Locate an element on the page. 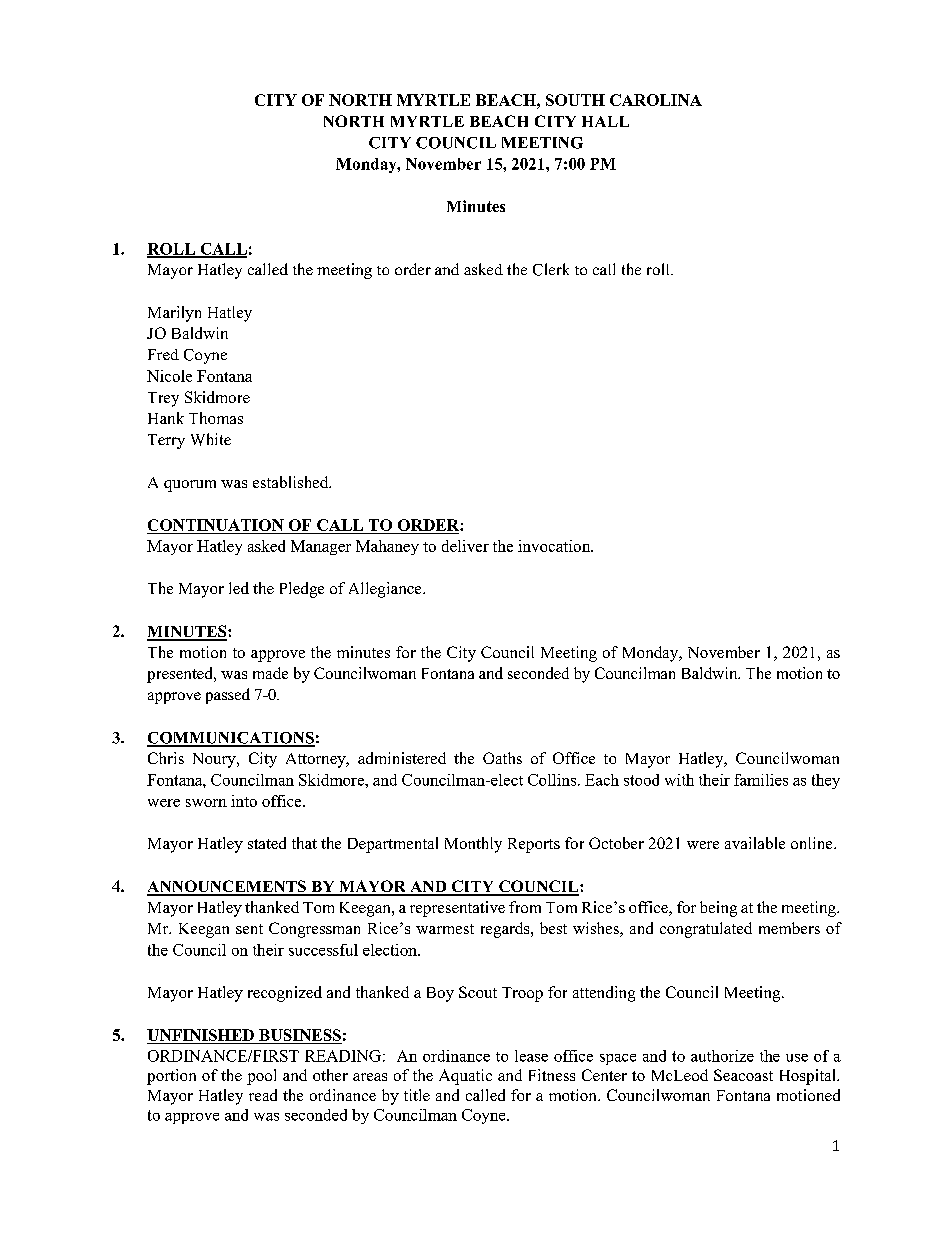 Image resolution: width=952 pixels, height=1233 pixels. Aquatic is located at coordinates (465, 1077).
